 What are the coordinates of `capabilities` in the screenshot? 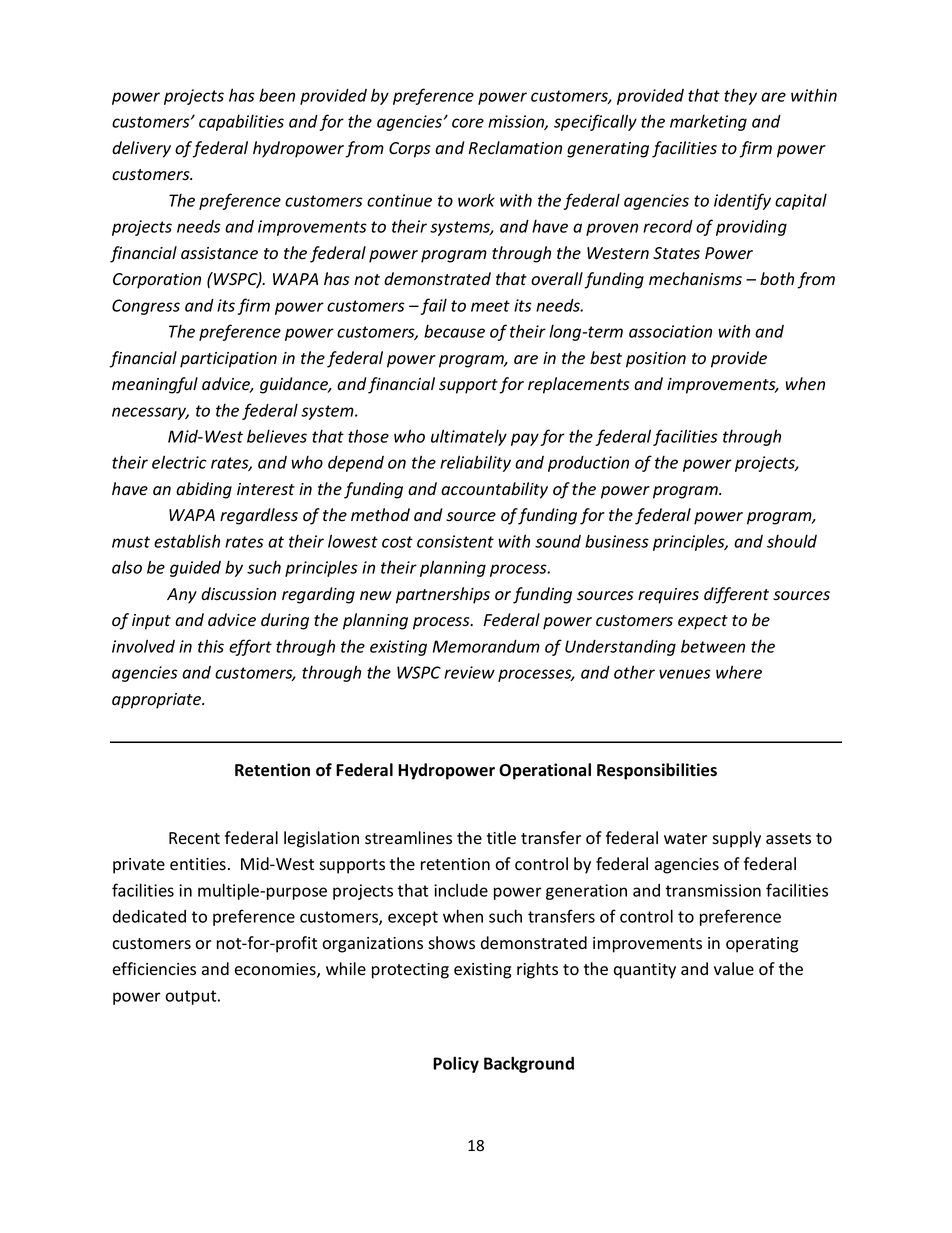 It's located at (241, 122).
